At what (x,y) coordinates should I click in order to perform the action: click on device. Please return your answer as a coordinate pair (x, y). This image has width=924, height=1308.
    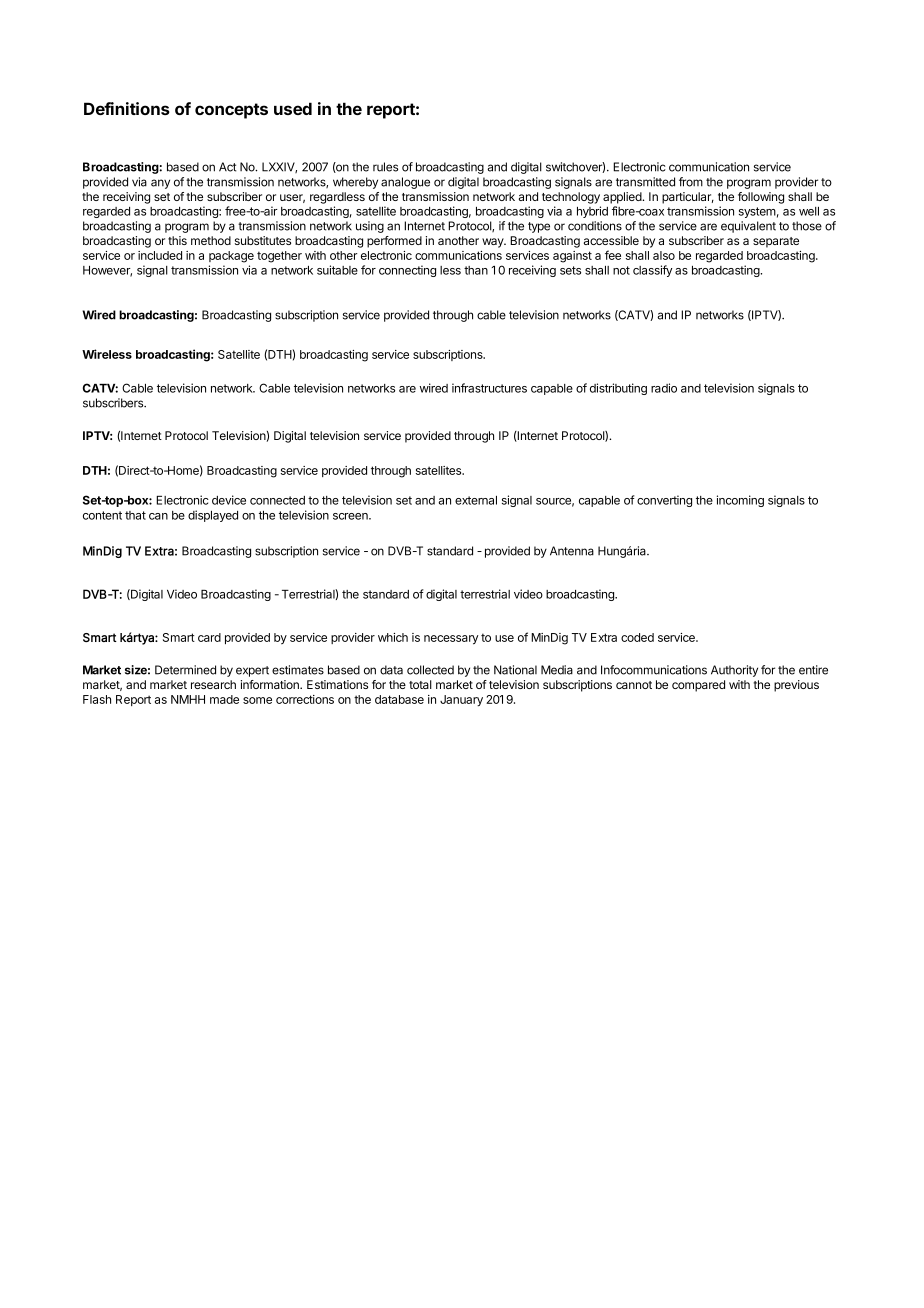
    Looking at the image, I should click on (229, 500).
